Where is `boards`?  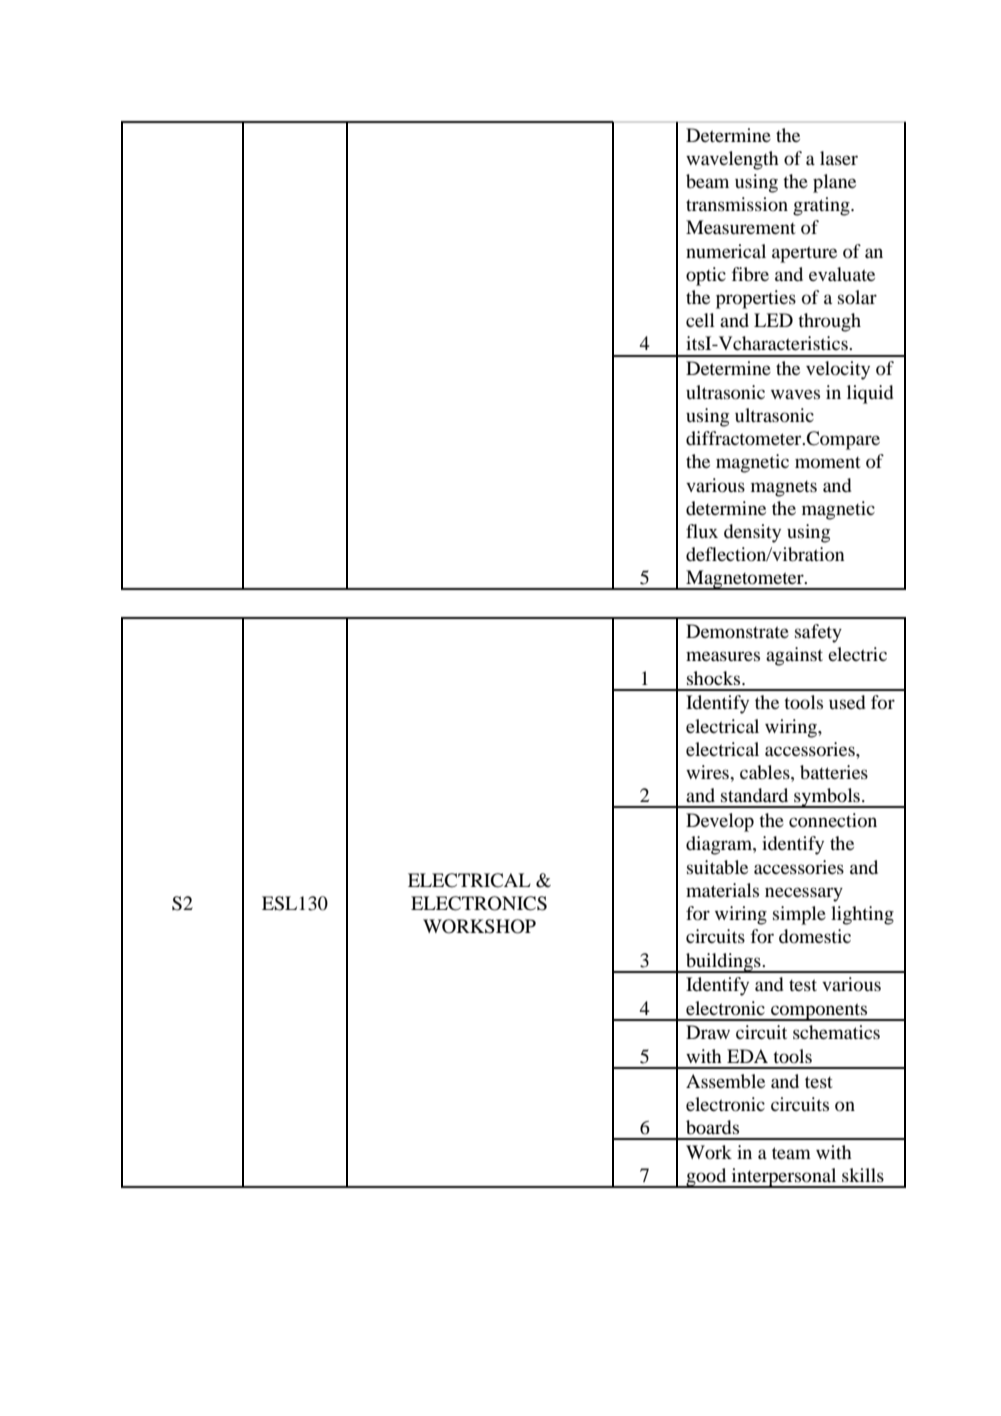 boards is located at coordinates (712, 1127).
